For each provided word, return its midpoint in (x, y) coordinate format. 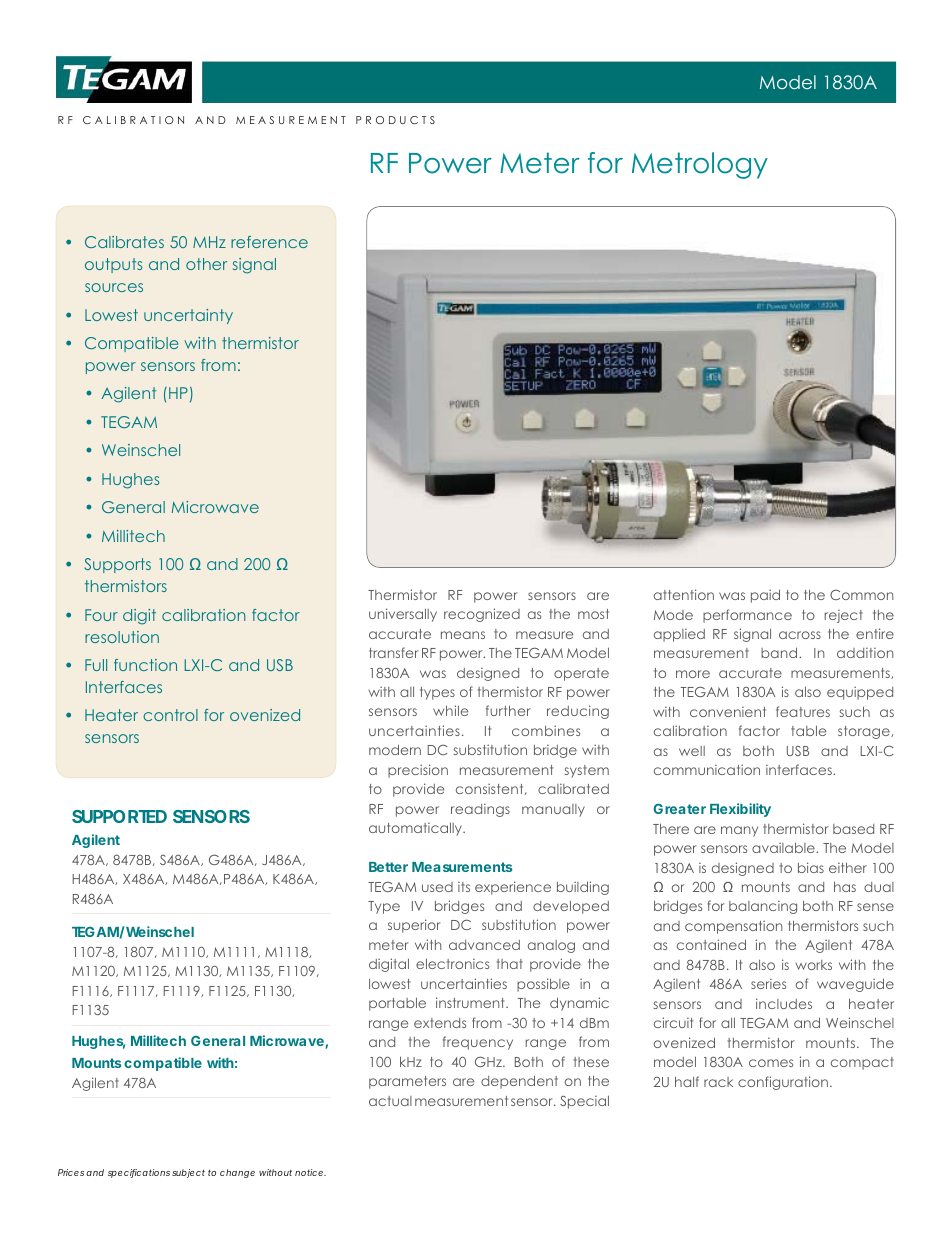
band (780, 652)
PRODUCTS (395, 120)
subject (188, 1173)
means (463, 635)
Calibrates (124, 242)
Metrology (700, 165)
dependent (519, 1082)
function (145, 665)
